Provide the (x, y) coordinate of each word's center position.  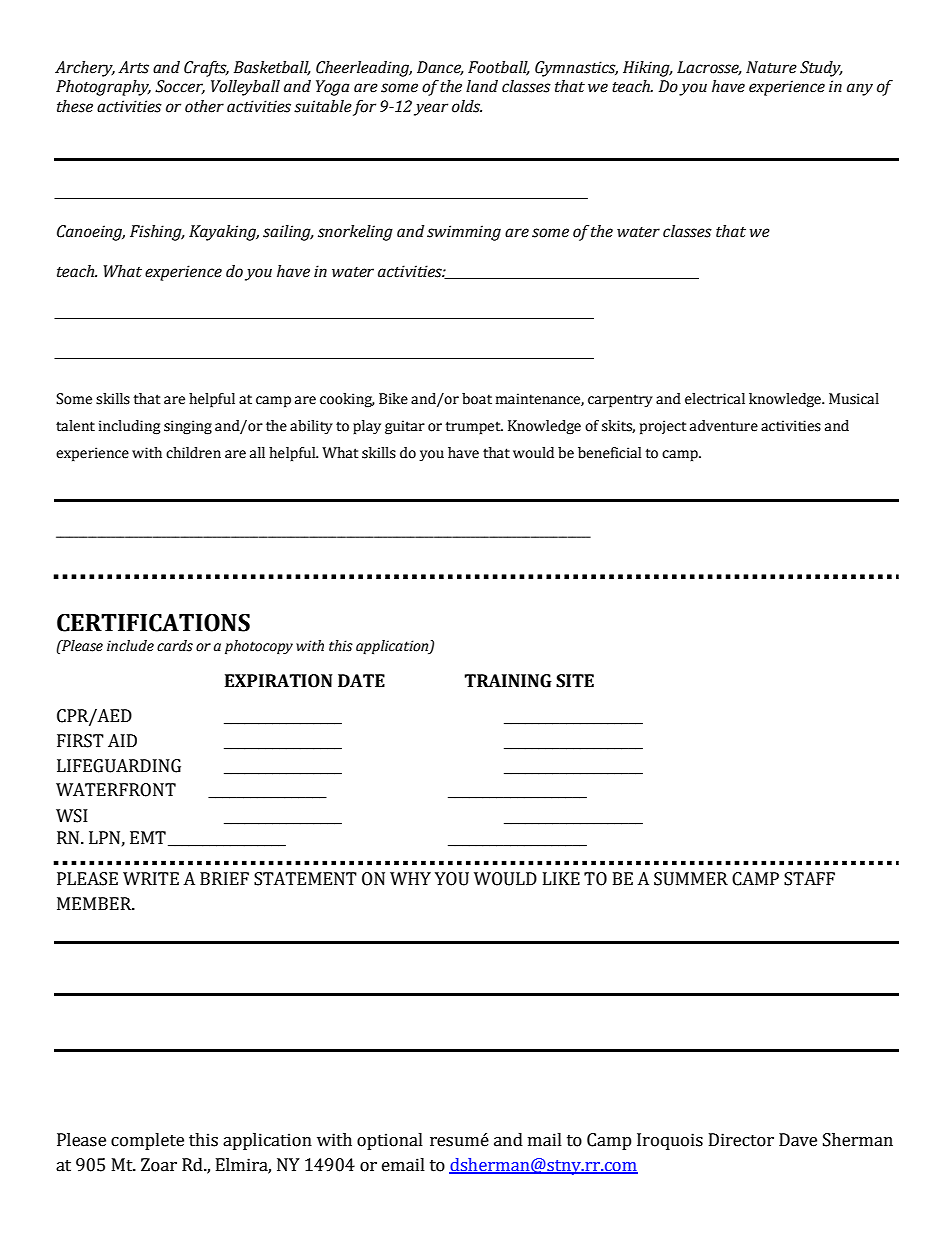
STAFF (809, 879)
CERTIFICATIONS (153, 622)
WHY (410, 878)
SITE (575, 681)
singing (188, 427)
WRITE (151, 878)
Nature (771, 67)
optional (390, 1141)
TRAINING (508, 681)
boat (477, 399)
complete (147, 1141)
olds (467, 106)
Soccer (180, 87)
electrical (715, 399)
